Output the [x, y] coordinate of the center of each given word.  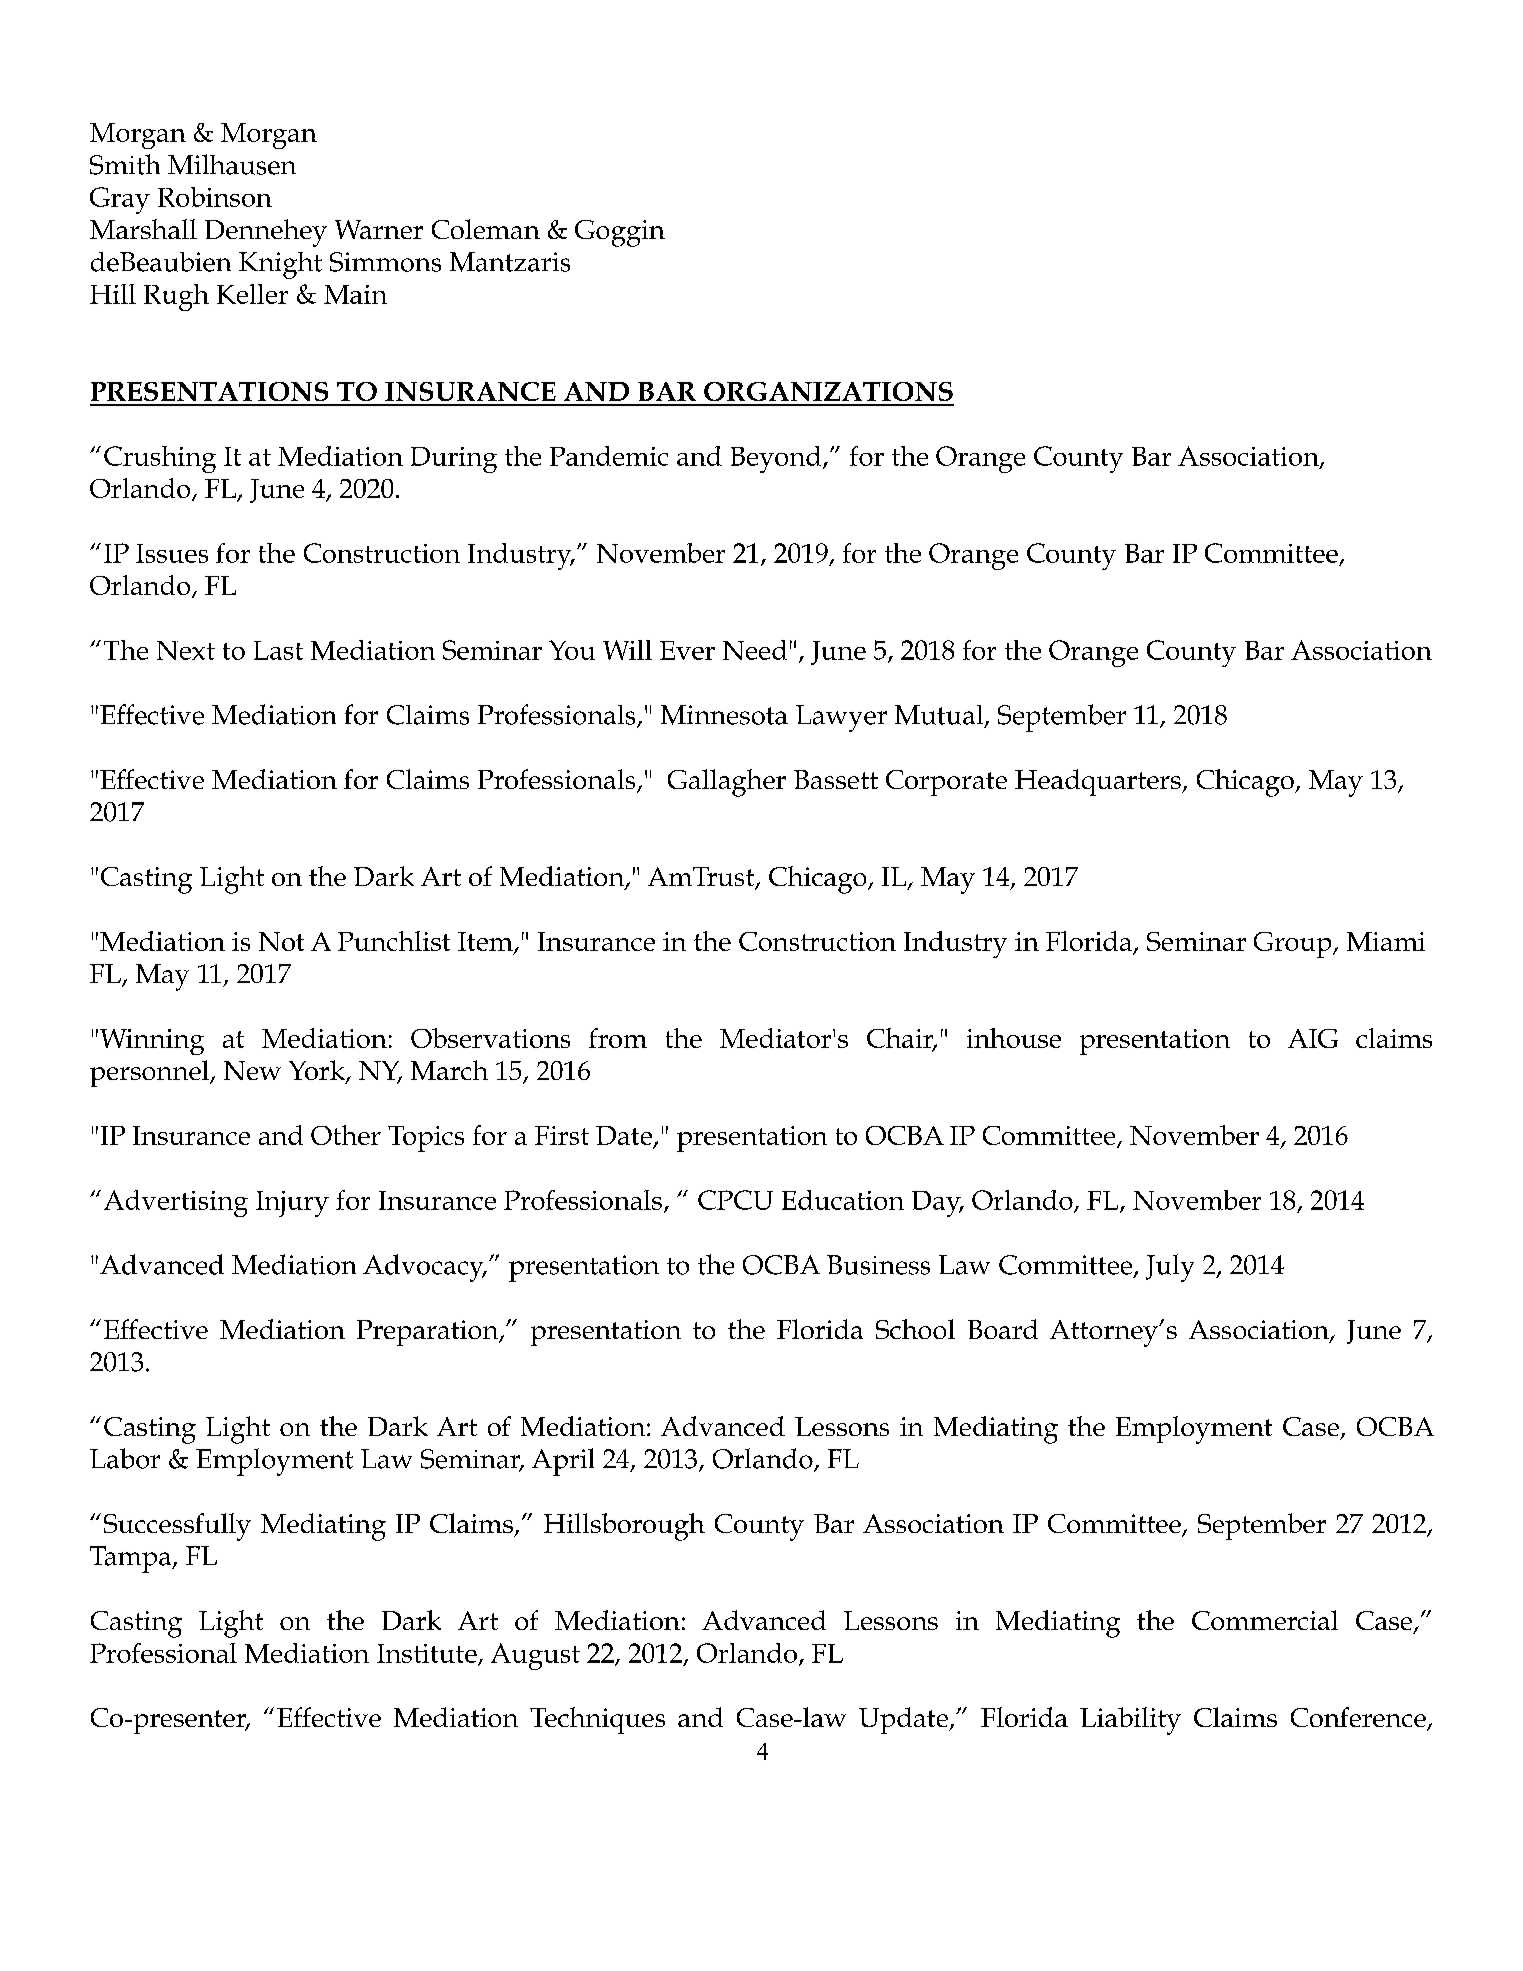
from [618, 1038]
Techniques [597, 1720]
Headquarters [1099, 782]
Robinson [215, 197]
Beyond [777, 459]
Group [1294, 945]
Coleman [486, 229]
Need [755, 650]
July [1170, 1268]
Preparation [429, 1333]
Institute [428, 1654]
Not [281, 941]
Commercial [1265, 1620]
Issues [172, 553]
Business [878, 1265]
